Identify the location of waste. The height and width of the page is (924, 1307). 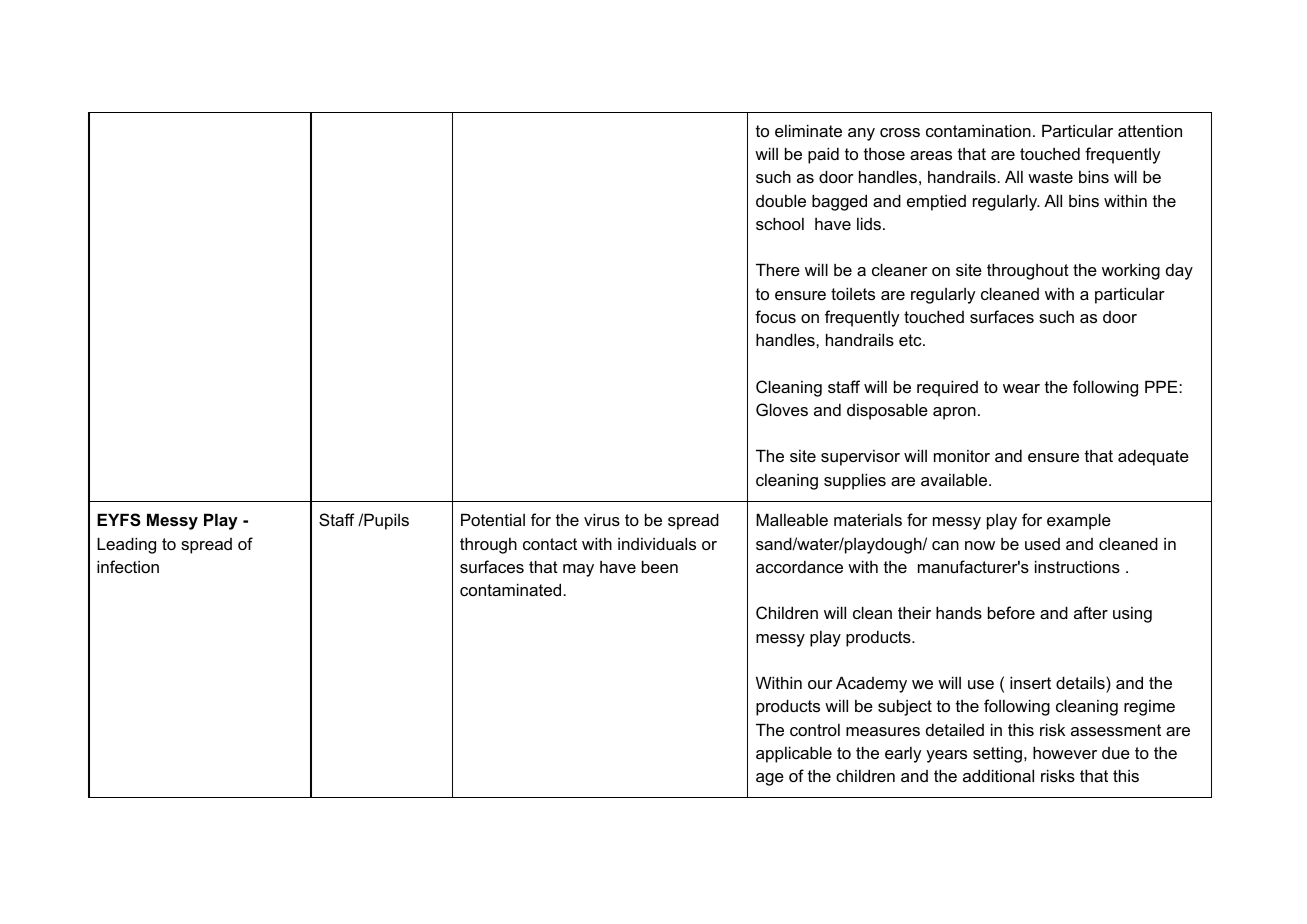
(1050, 177).
